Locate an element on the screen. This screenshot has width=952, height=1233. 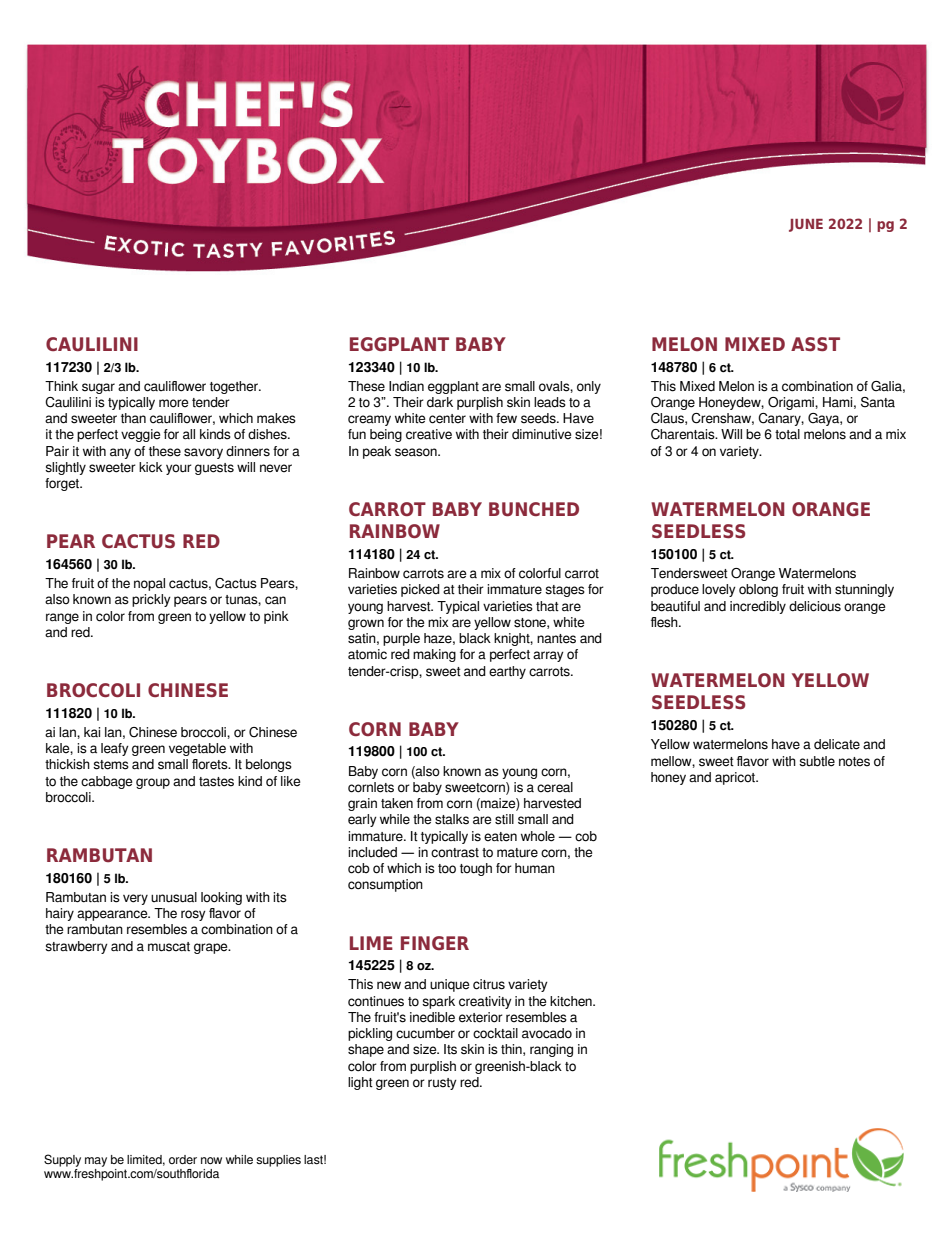
rusty is located at coordinates (442, 1084).
